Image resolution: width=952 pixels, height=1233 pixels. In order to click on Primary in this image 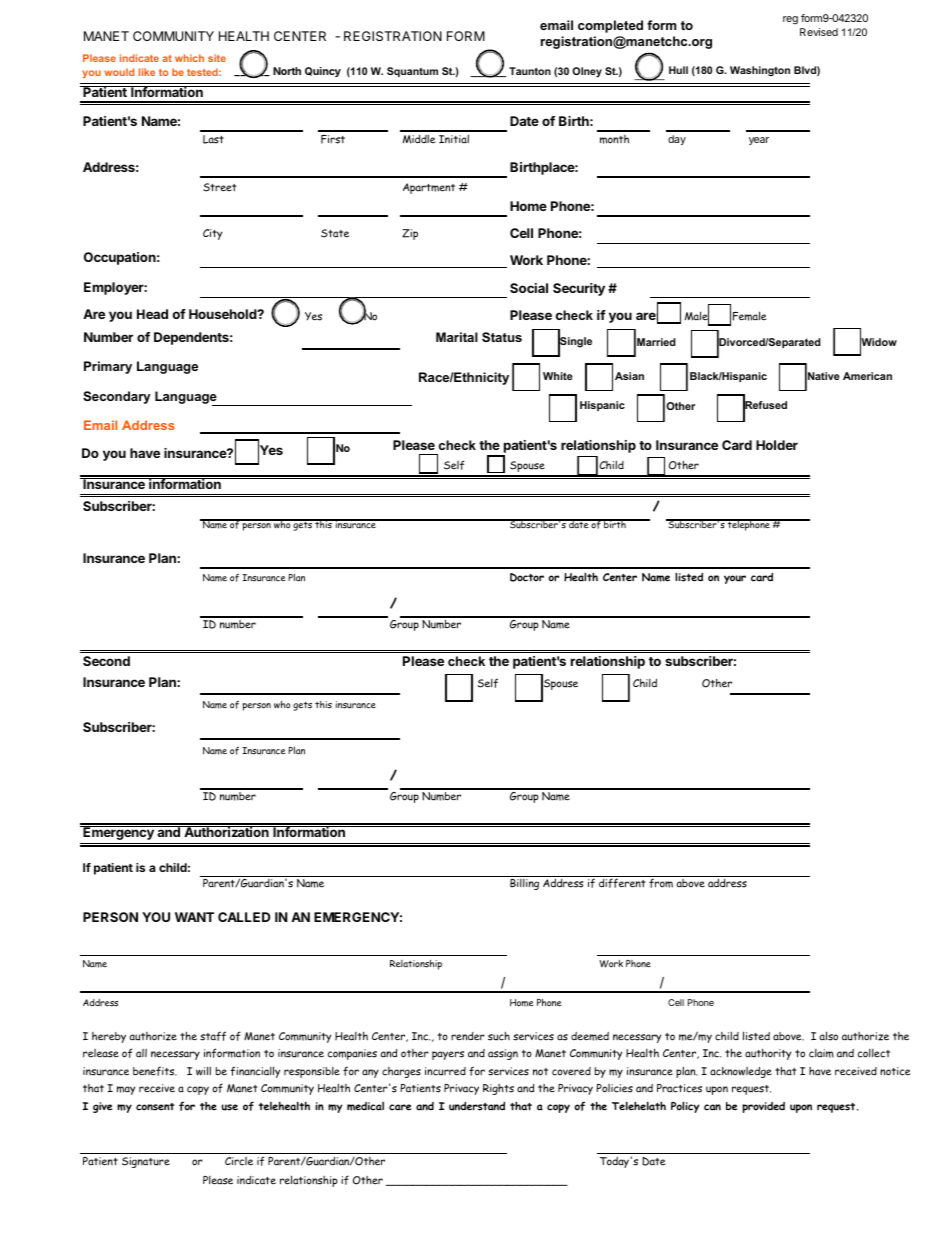, I will do `click(108, 367)`.
